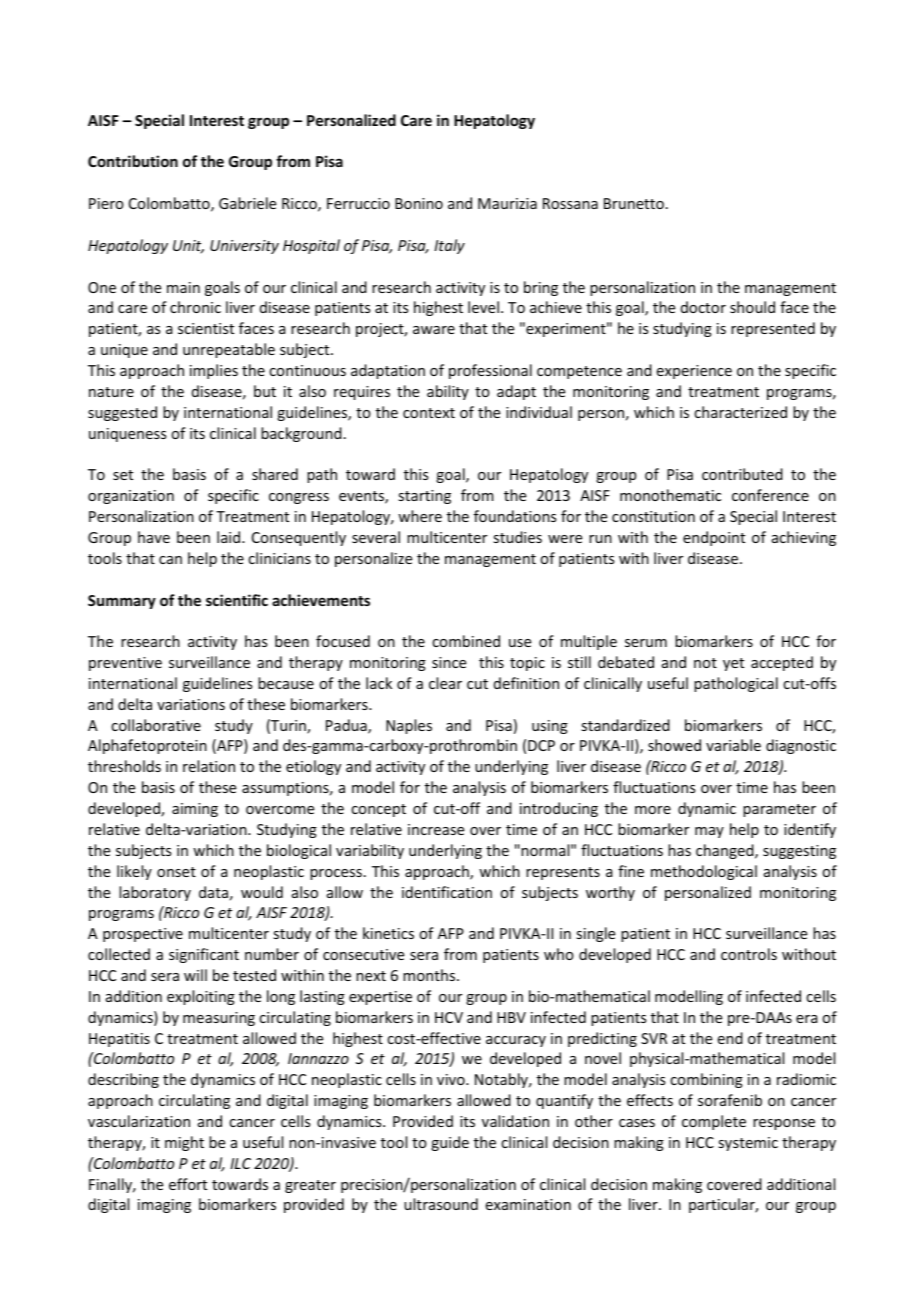 The image size is (924, 1308). What do you see at coordinates (703, 307) in the image?
I see `doctor` at bounding box center [703, 307].
